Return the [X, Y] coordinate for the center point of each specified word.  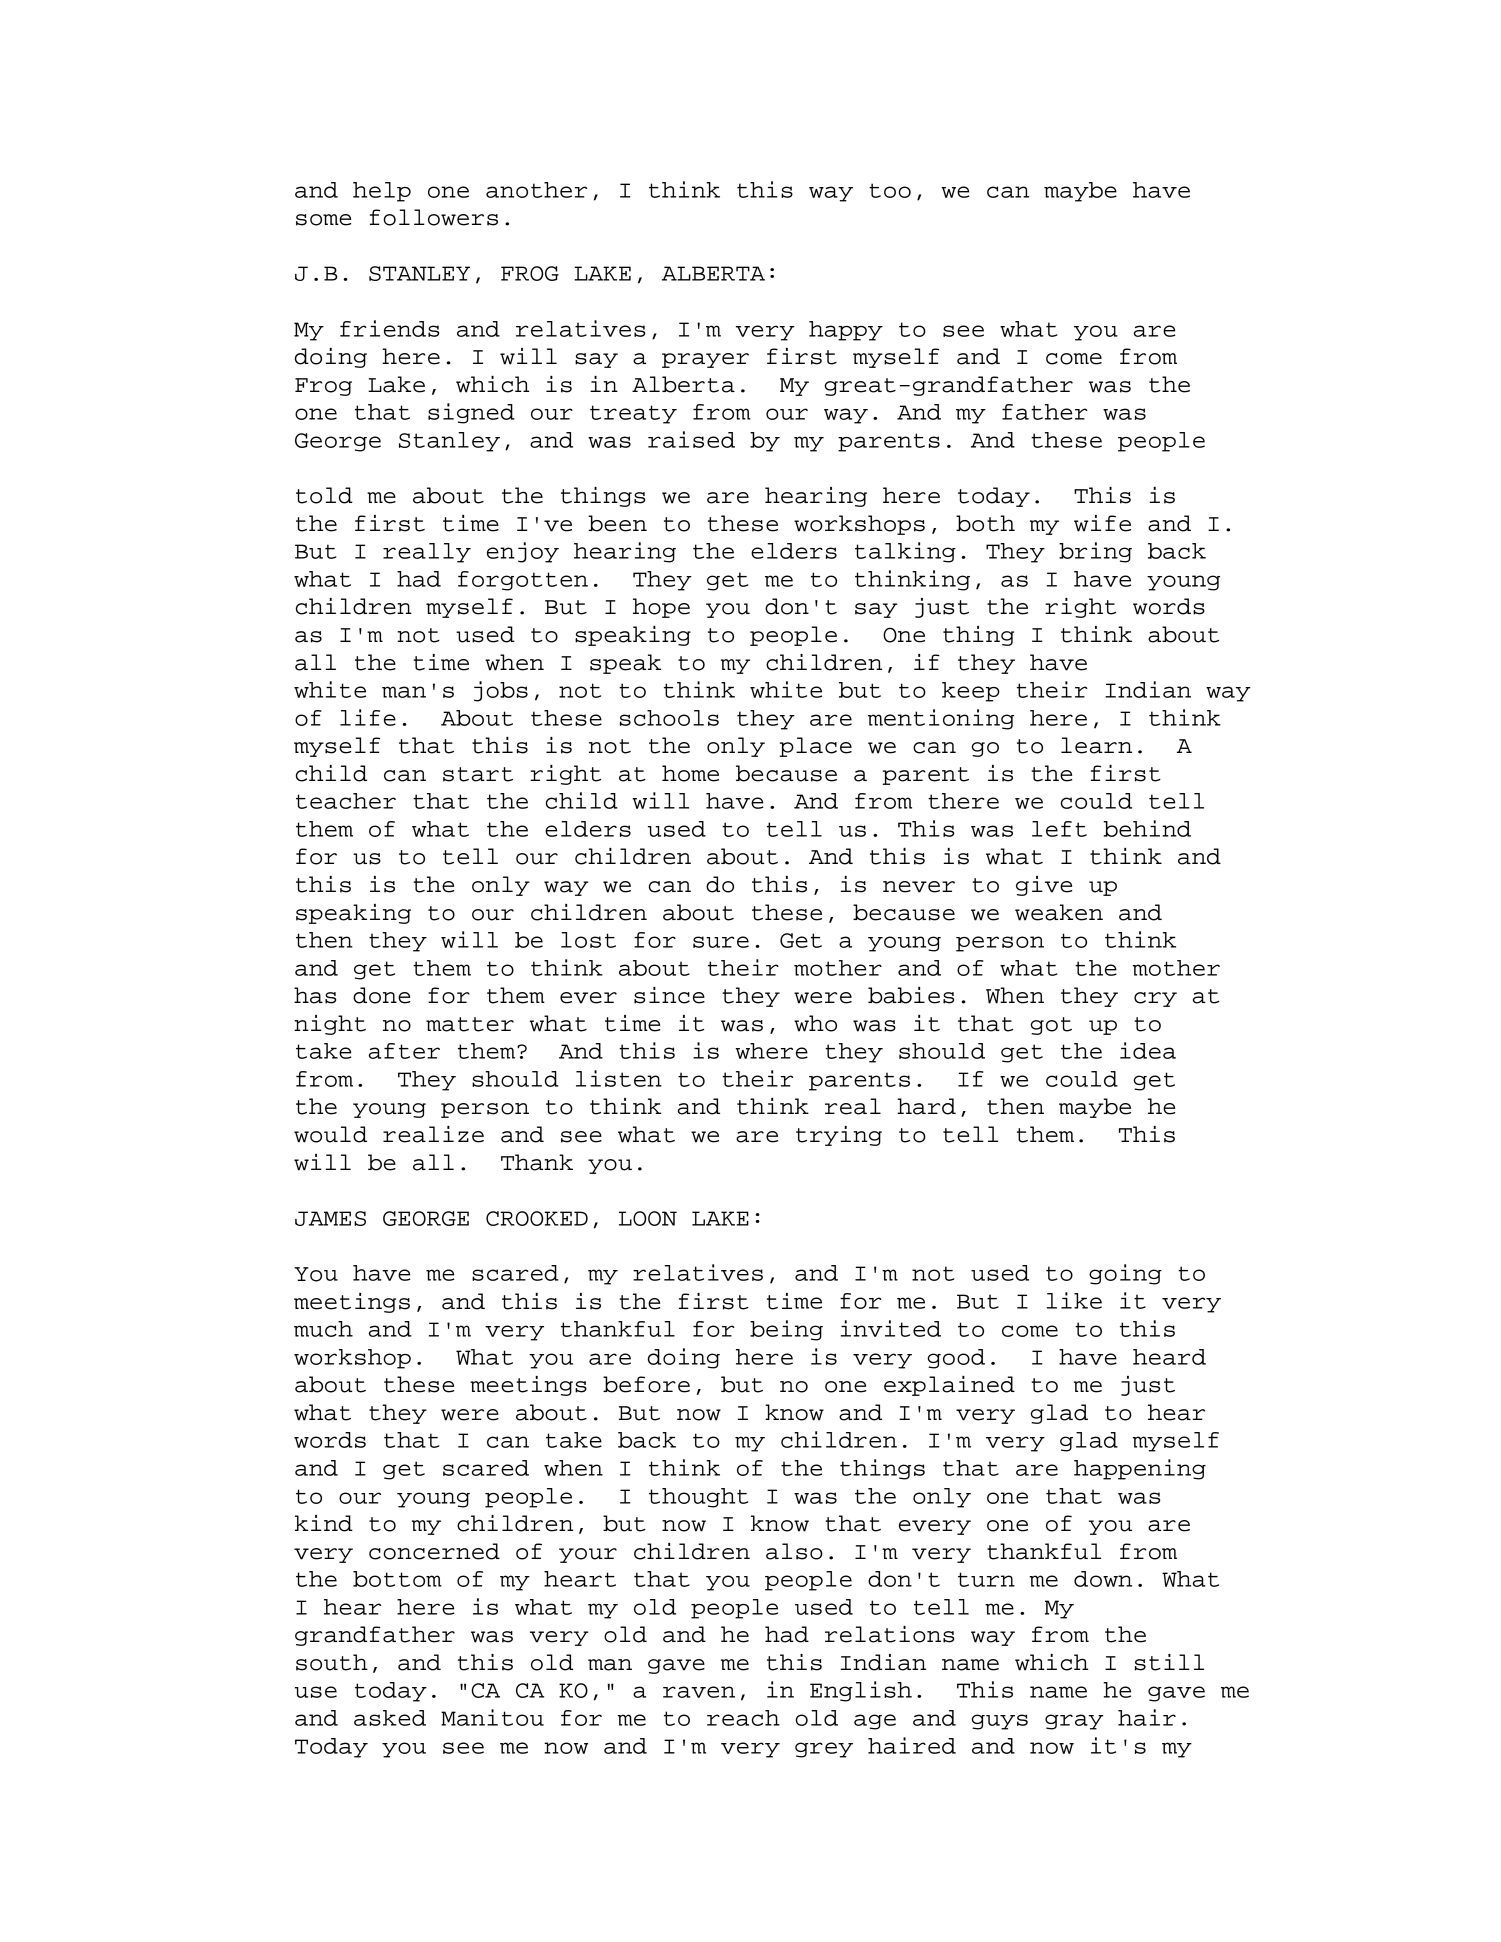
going [1125, 1274]
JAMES [330, 1218]
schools [669, 718]
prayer [705, 360]
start [478, 774]
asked [390, 1718]
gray [1074, 1722]
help [382, 192]
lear [1090, 745]
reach [743, 1718]
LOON [648, 1218]
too [890, 190]
